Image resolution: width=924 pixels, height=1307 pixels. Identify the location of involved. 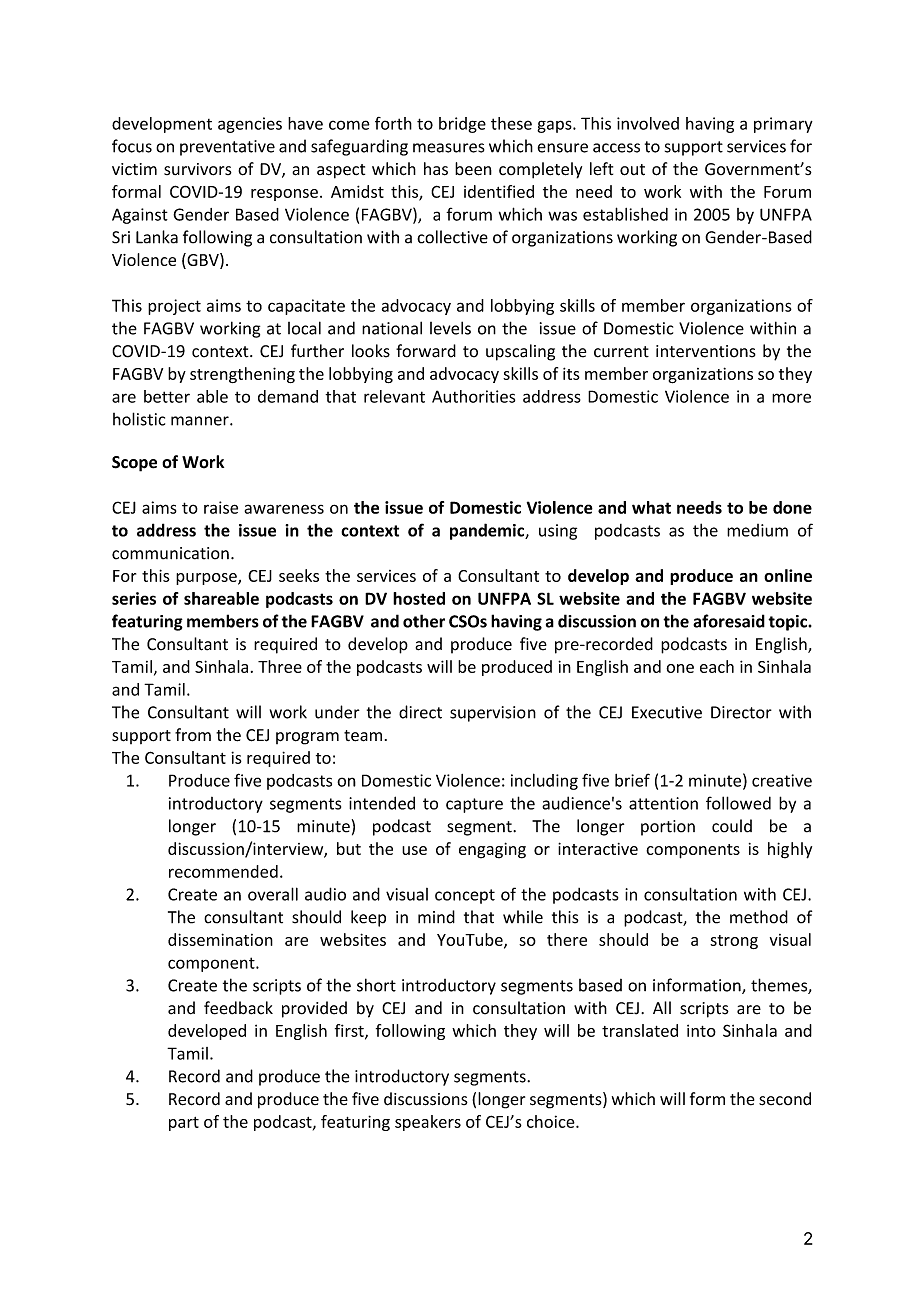
(648, 123).
